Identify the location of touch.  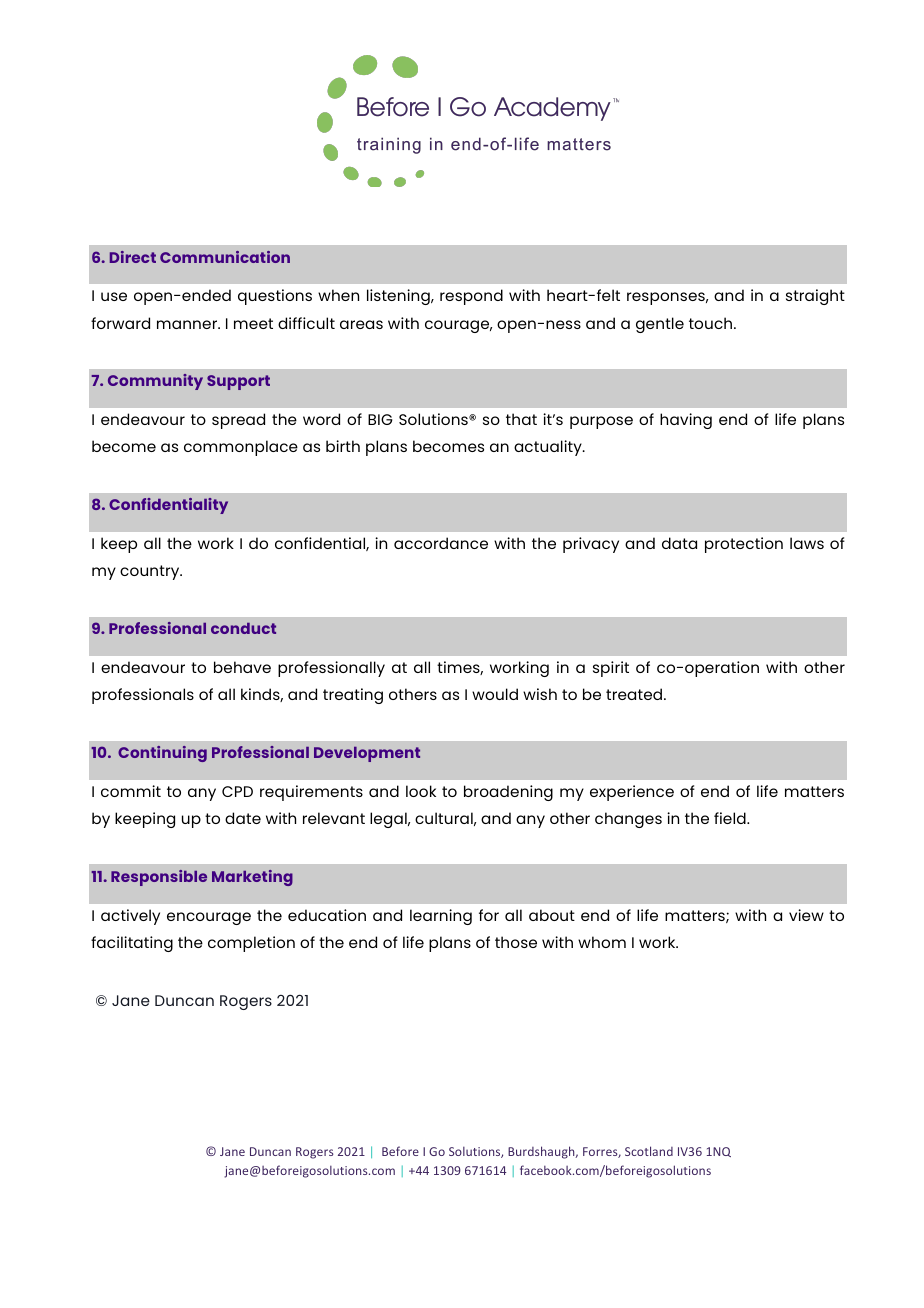
(712, 323).
